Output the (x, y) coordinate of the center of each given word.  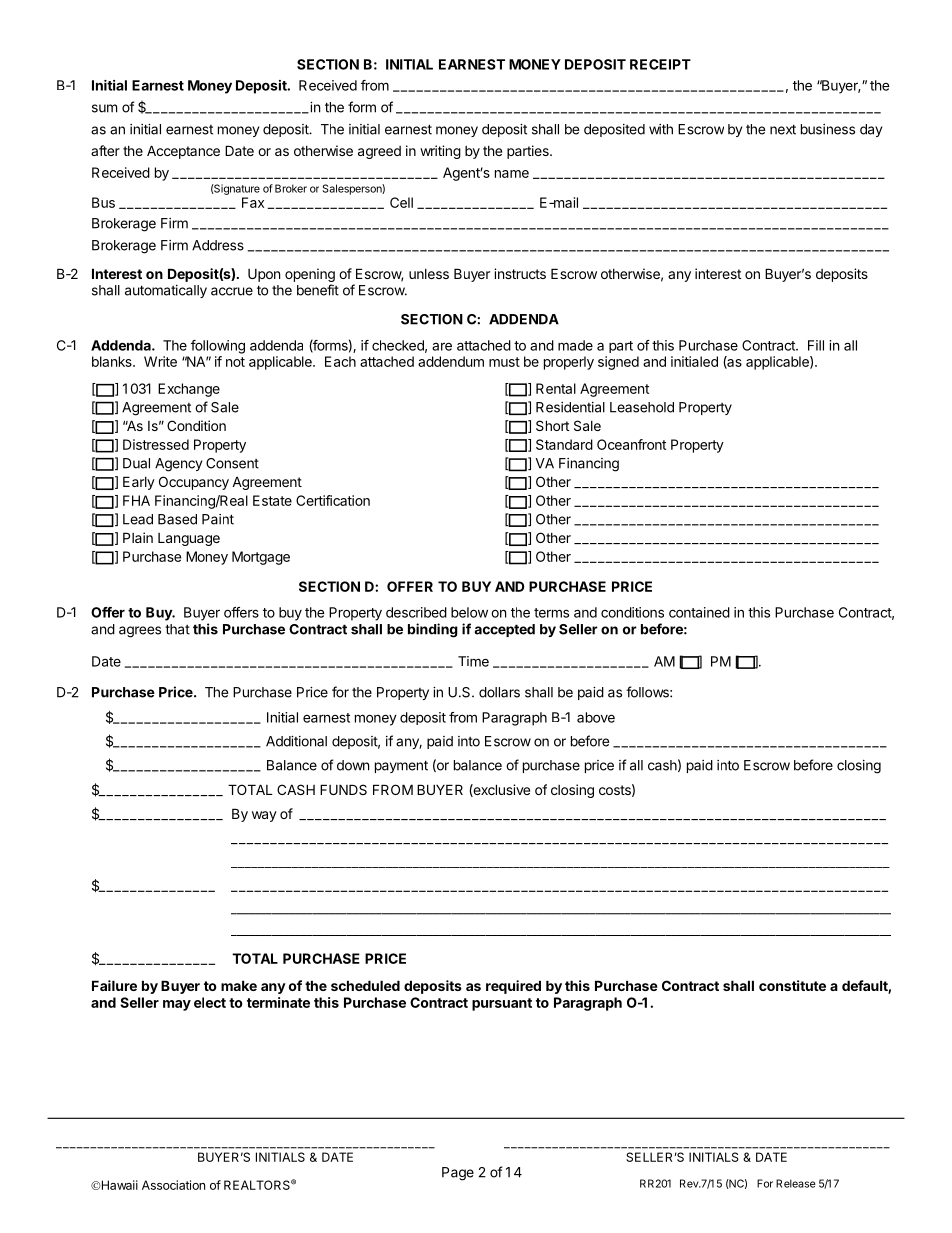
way (264, 816)
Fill (816, 345)
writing (440, 152)
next (783, 129)
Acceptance (183, 152)
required (513, 987)
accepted (504, 630)
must (504, 362)
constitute (792, 985)
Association (173, 1185)
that (177, 629)
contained (699, 612)
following (218, 347)
